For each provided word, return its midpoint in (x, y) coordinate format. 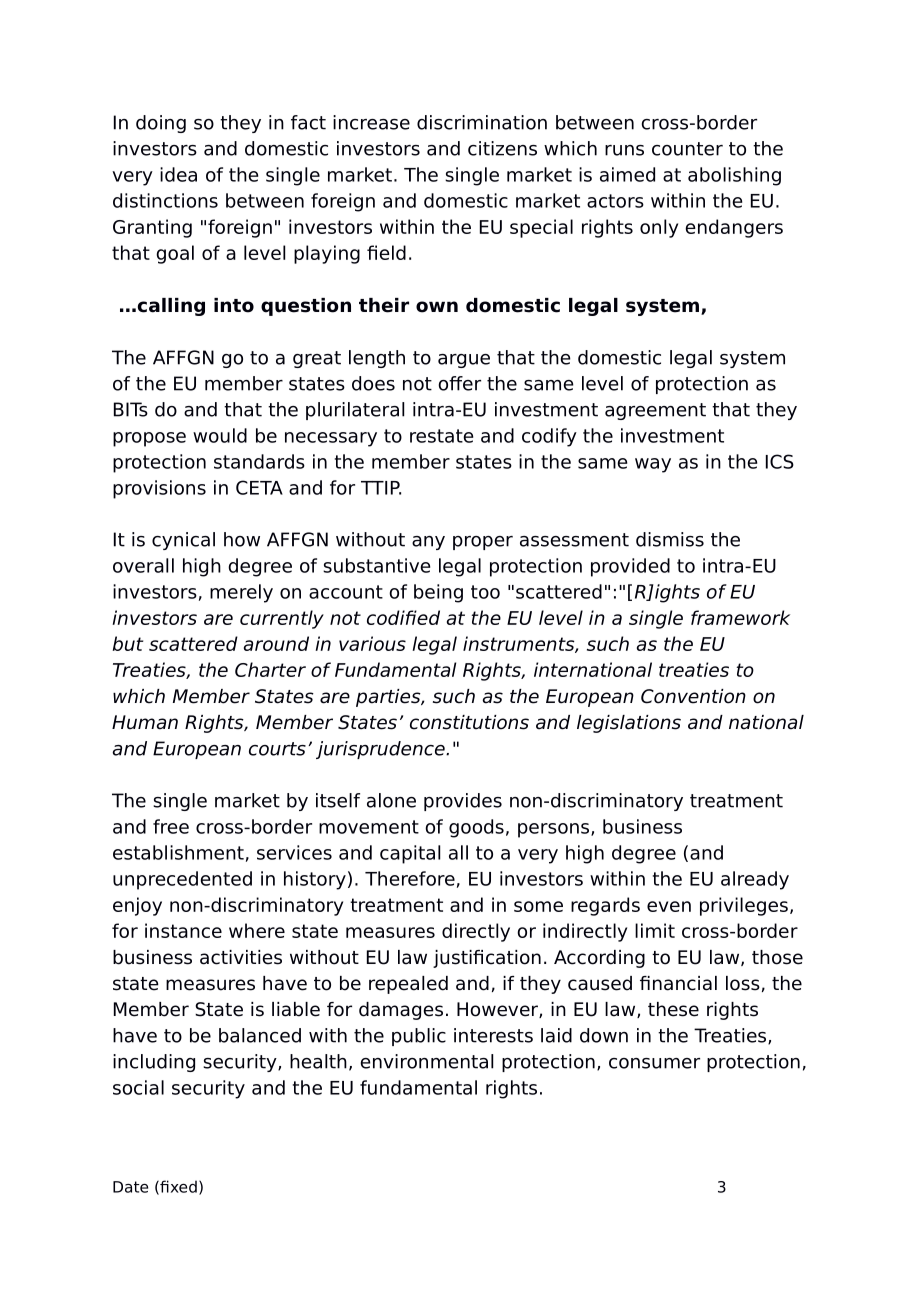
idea (178, 174)
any (428, 543)
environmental (426, 1061)
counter (687, 149)
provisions (159, 489)
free (171, 826)
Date (130, 1187)
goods (476, 828)
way (653, 465)
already (755, 880)
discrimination (482, 122)
